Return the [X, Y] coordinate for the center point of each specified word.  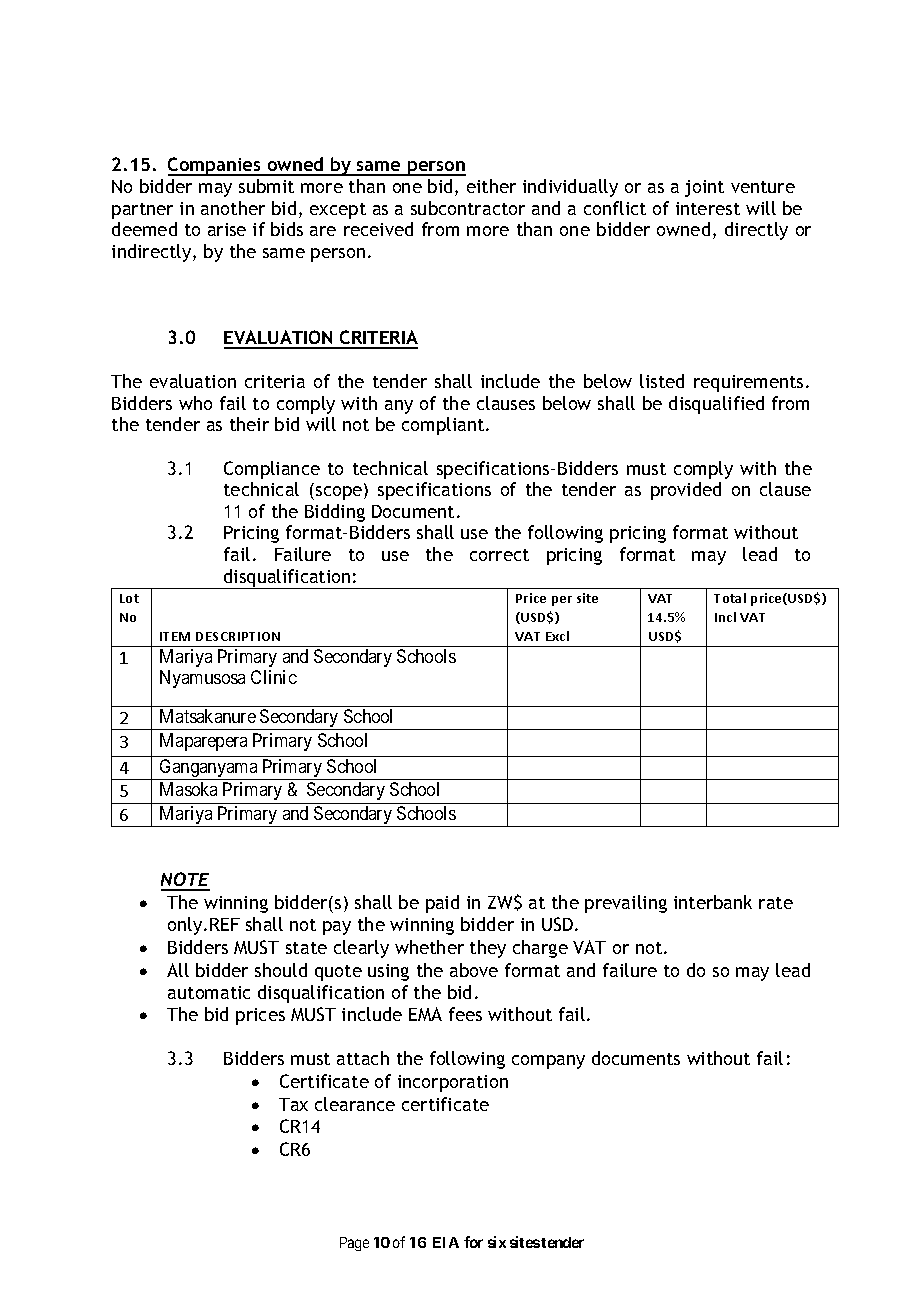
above [474, 970]
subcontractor [468, 208]
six [497, 1242]
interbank [713, 902]
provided [686, 491]
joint [704, 188]
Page [354, 1244]
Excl [557, 636]
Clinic [274, 677]
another [233, 208]
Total [730, 598]
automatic [209, 992]
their [249, 424]
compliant [444, 426]
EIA [446, 1242]
